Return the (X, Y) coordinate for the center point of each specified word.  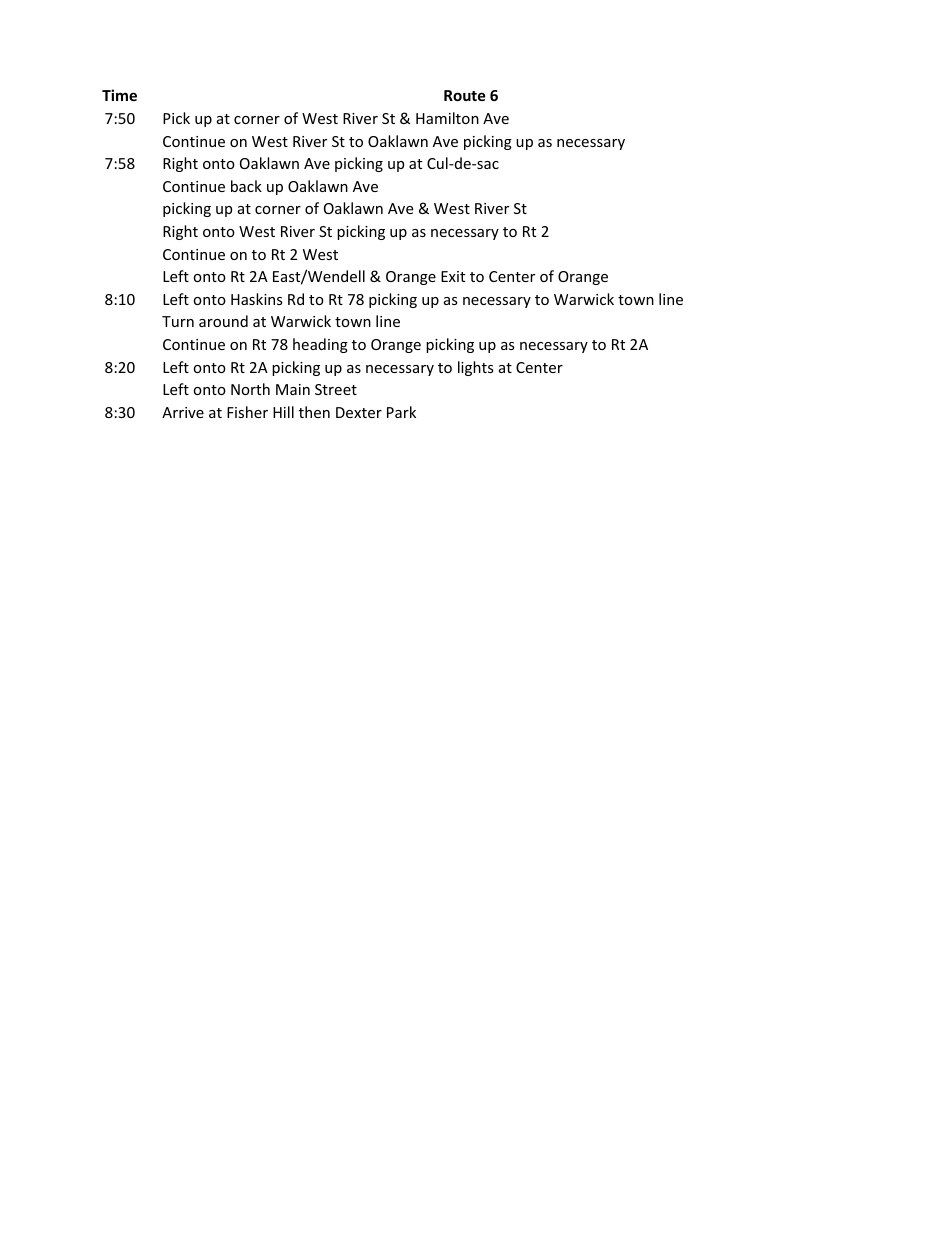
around (223, 321)
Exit (453, 276)
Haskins (257, 299)
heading (320, 345)
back (246, 186)
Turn (178, 321)
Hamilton (447, 118)
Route (465, 95)
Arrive (183, 412)
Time (119, 95)
